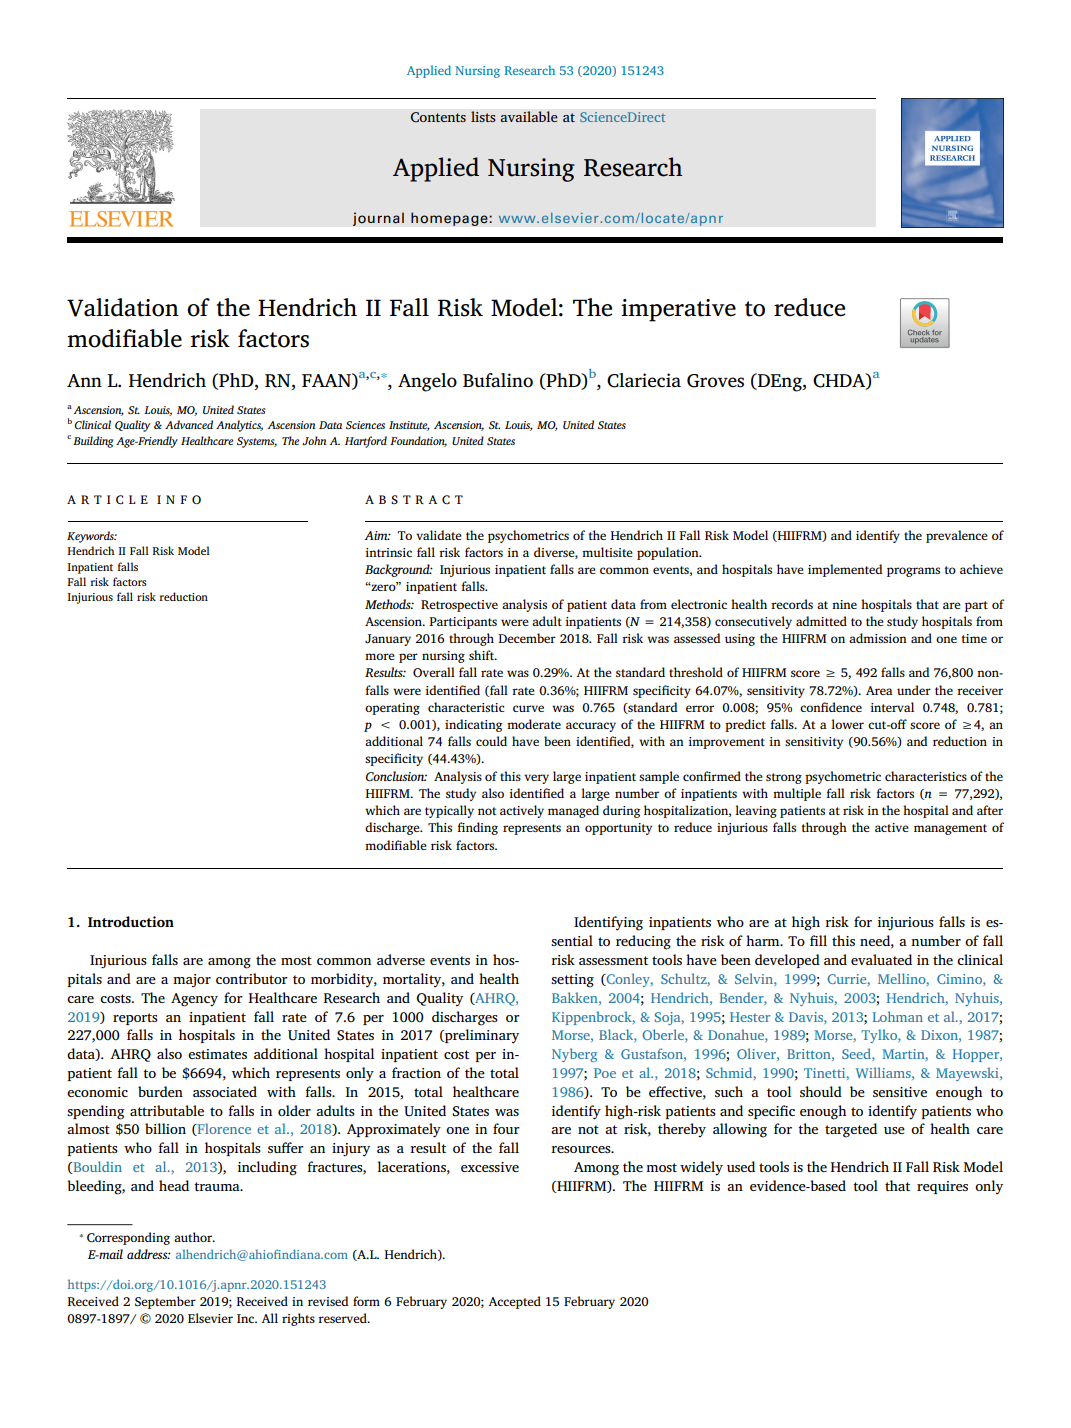  Describe the element at coordinates (194, 1237) in the screenshot. I see `author` at that location.
